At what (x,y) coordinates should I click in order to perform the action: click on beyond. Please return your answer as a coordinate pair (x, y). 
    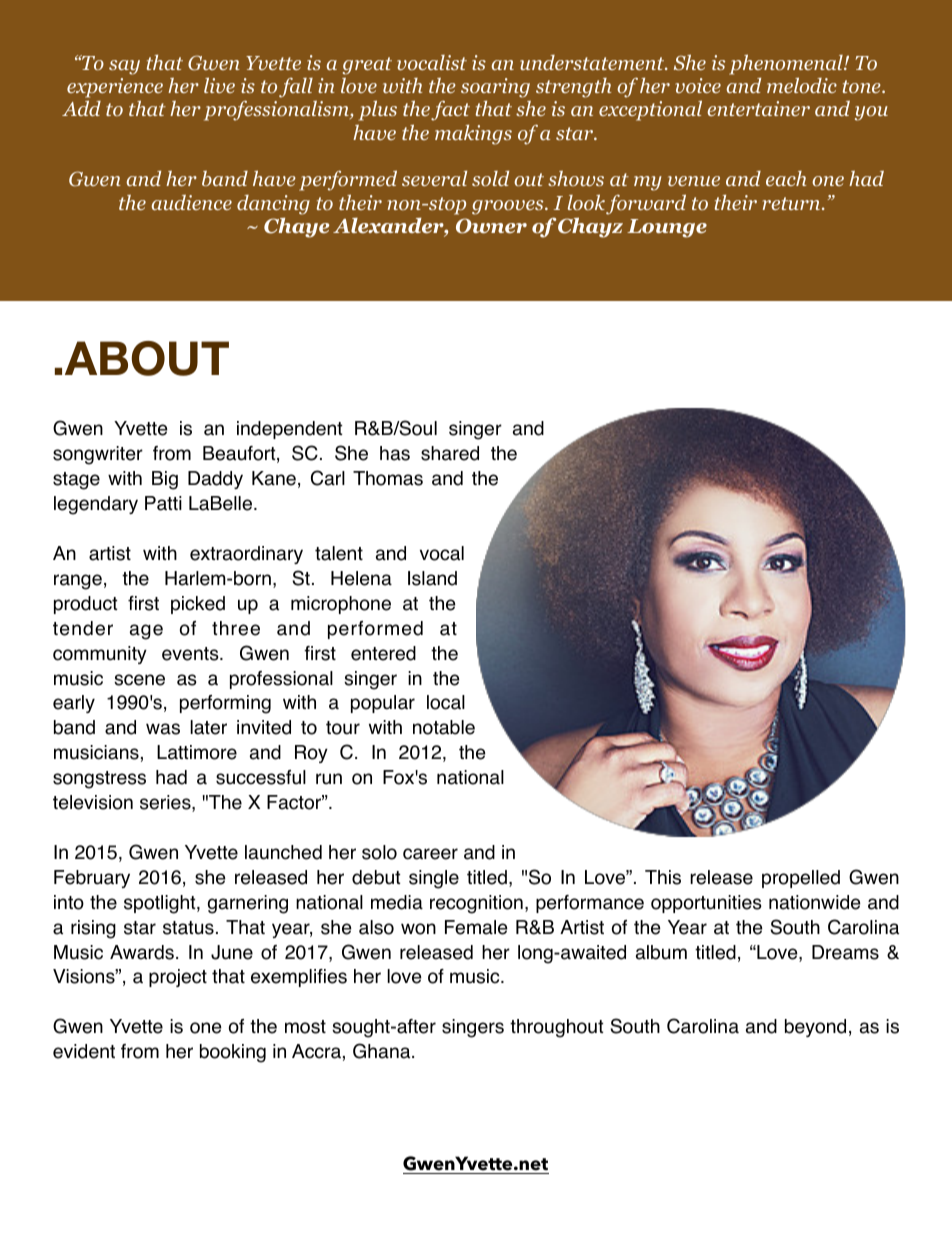
    Looking at the image, I should click on (815, 1028).
